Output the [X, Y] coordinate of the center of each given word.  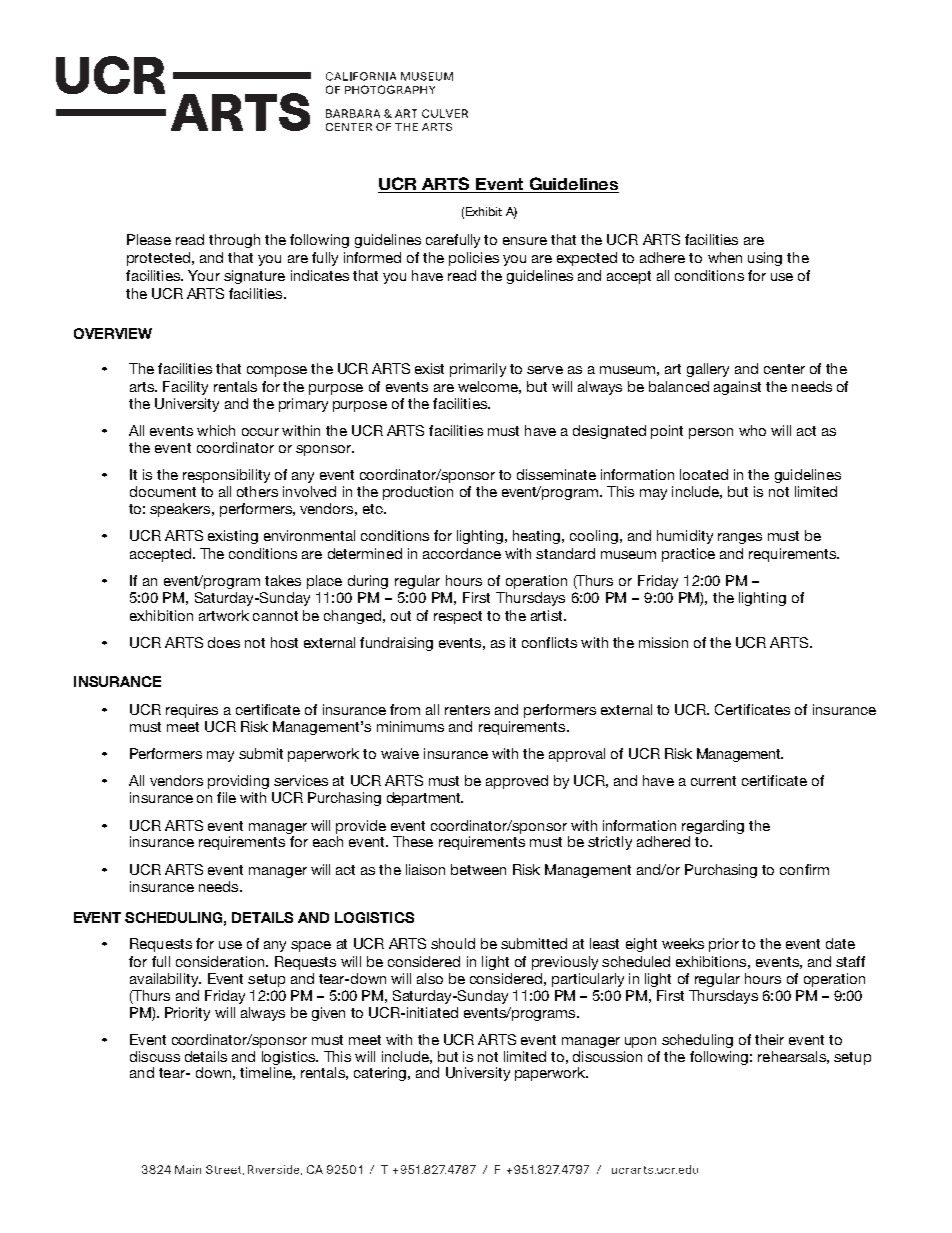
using [765, 259]
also [430, 978]
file [226, 797]
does [224, 642]
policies [474, 259]
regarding [713, 827]
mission [663, 642]
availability [165, 980]
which [216, 430]
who [752, 430]
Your [204, 275]
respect [458, 617]
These [413, 841]
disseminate [556, 474]
